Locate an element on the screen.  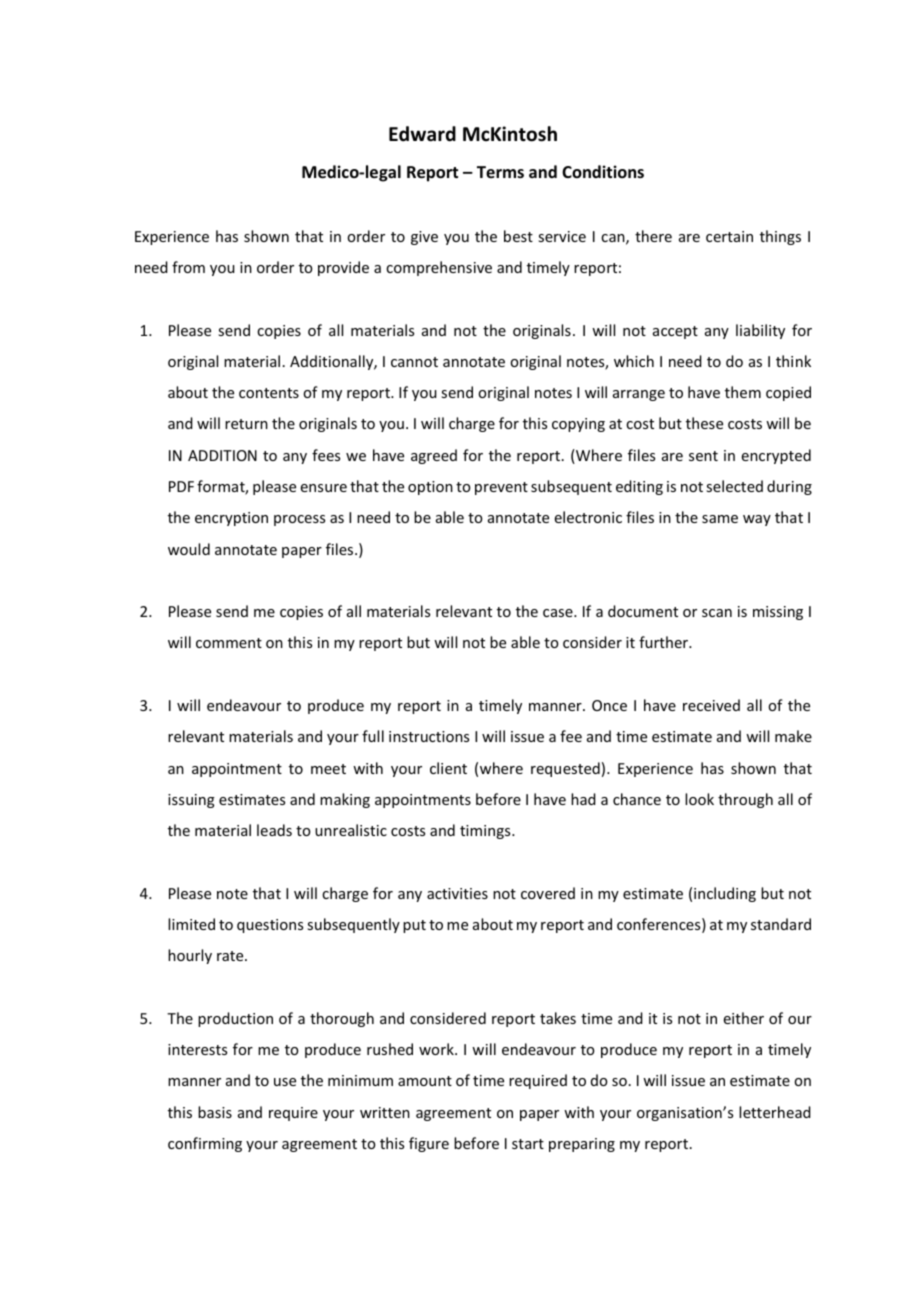
activities is located at coordinates (457, 893).
